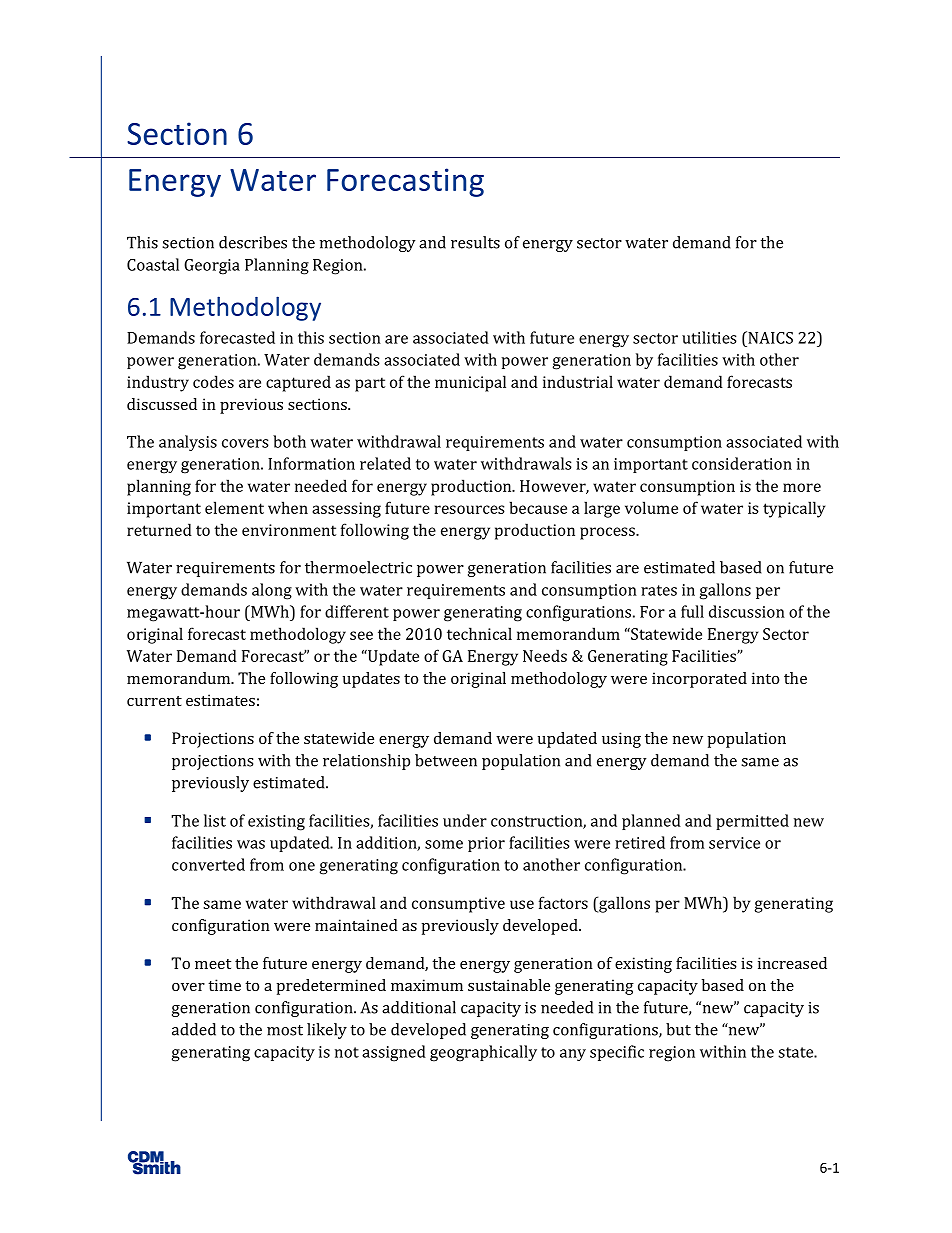  Describe the element at coordinates (212, 267) in the screenshot. I see `Georgia` at that location.
